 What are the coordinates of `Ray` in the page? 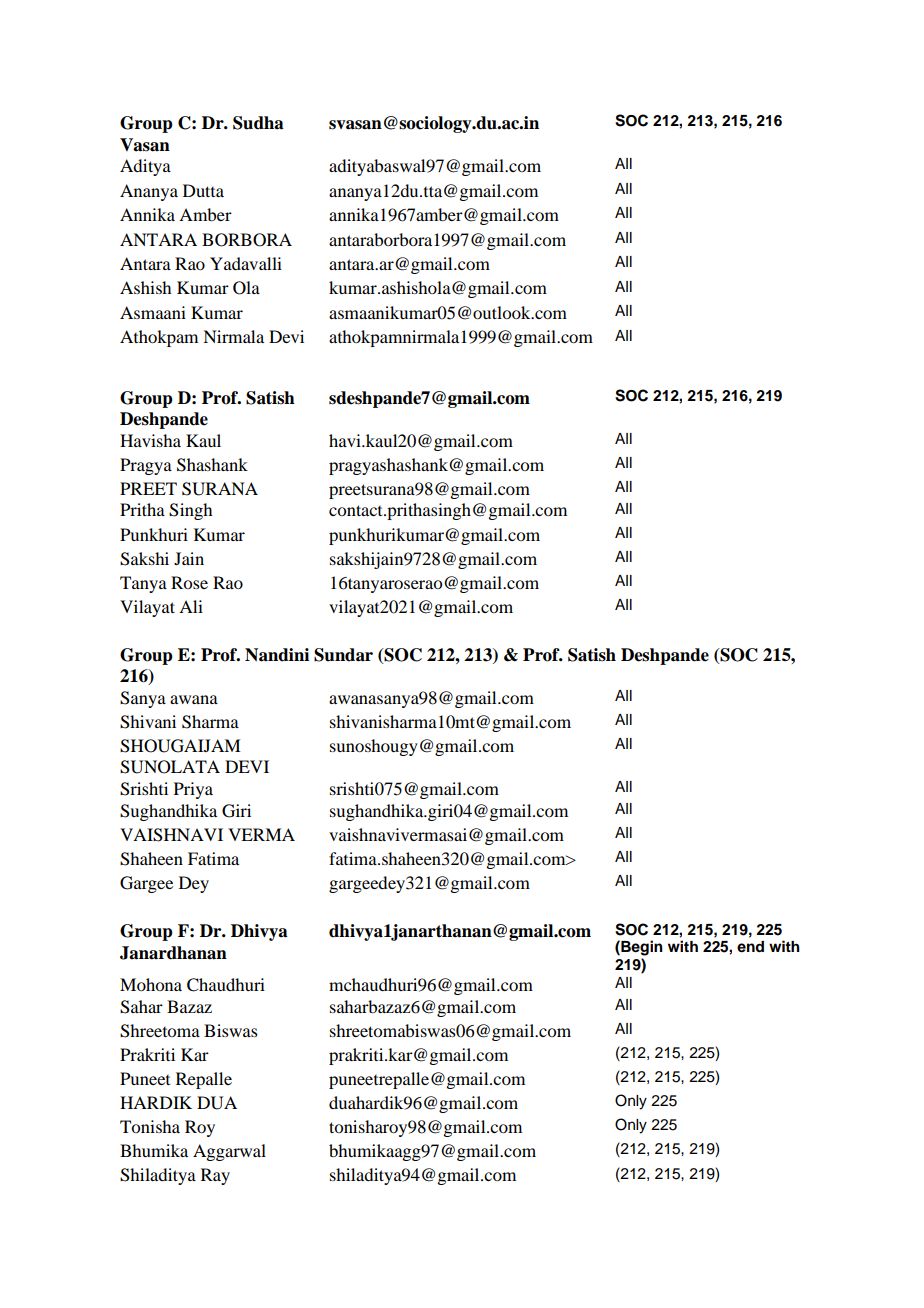 It's located at (215, 1176).
